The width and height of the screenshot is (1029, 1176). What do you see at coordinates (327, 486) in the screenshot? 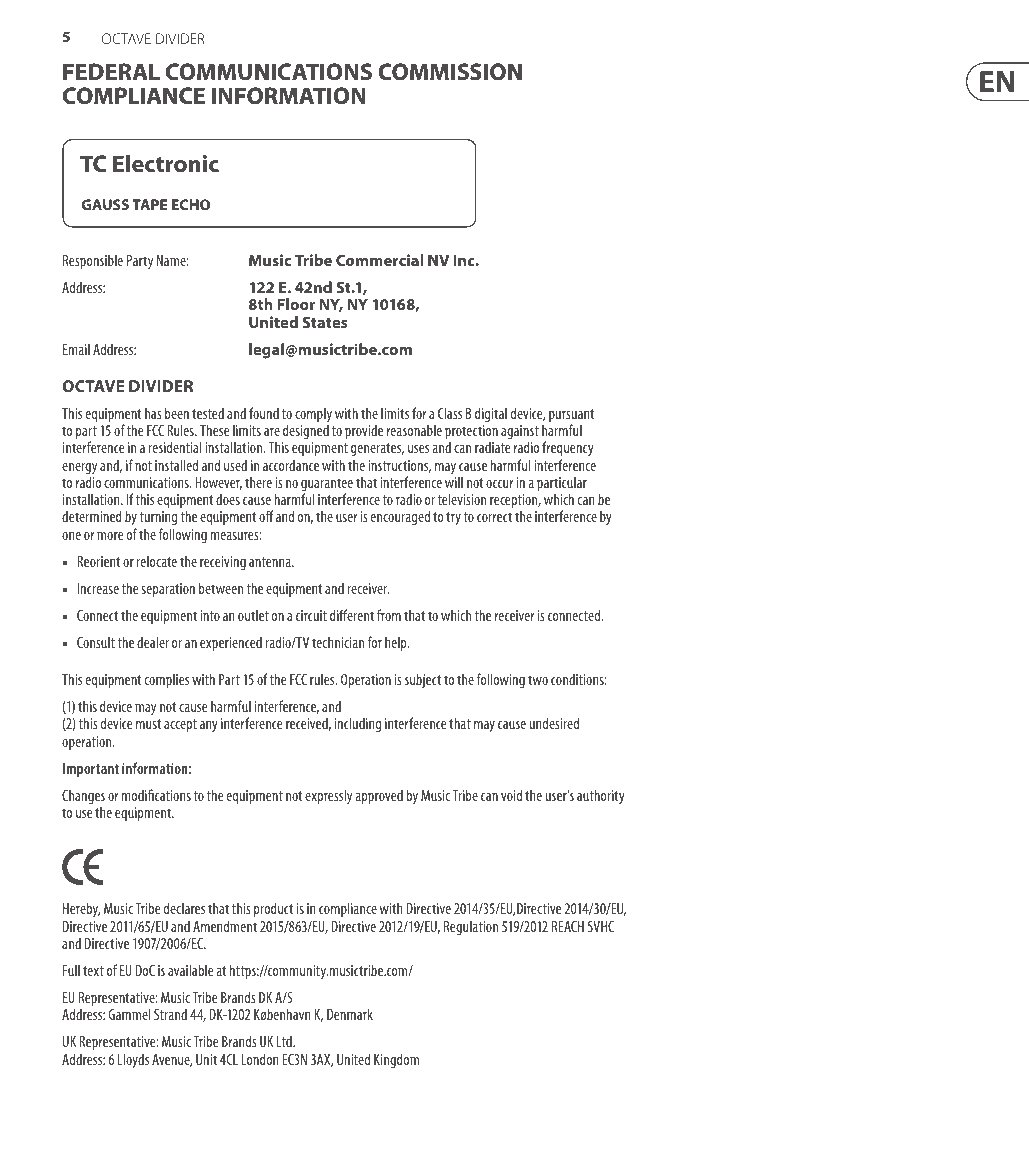
I see `guarantee` at bounding box center [327, 486].
